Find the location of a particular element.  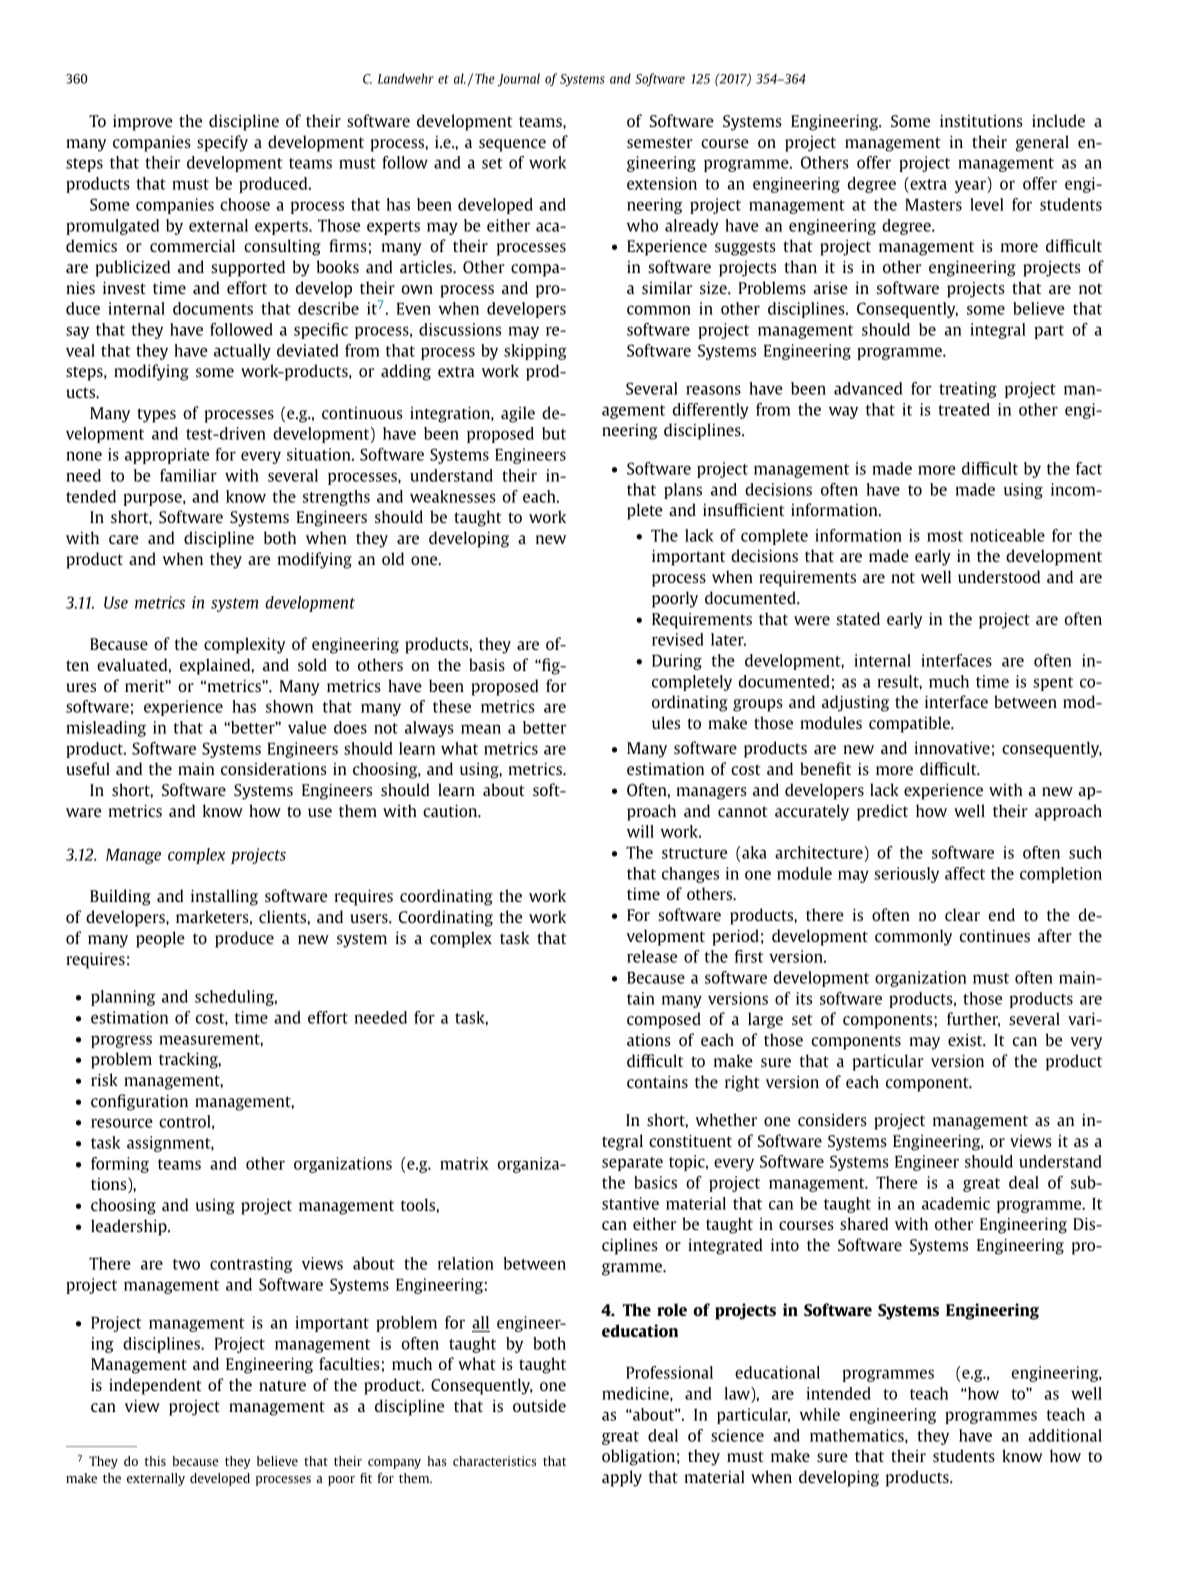

sequence is located at coordinates (512, 145).
